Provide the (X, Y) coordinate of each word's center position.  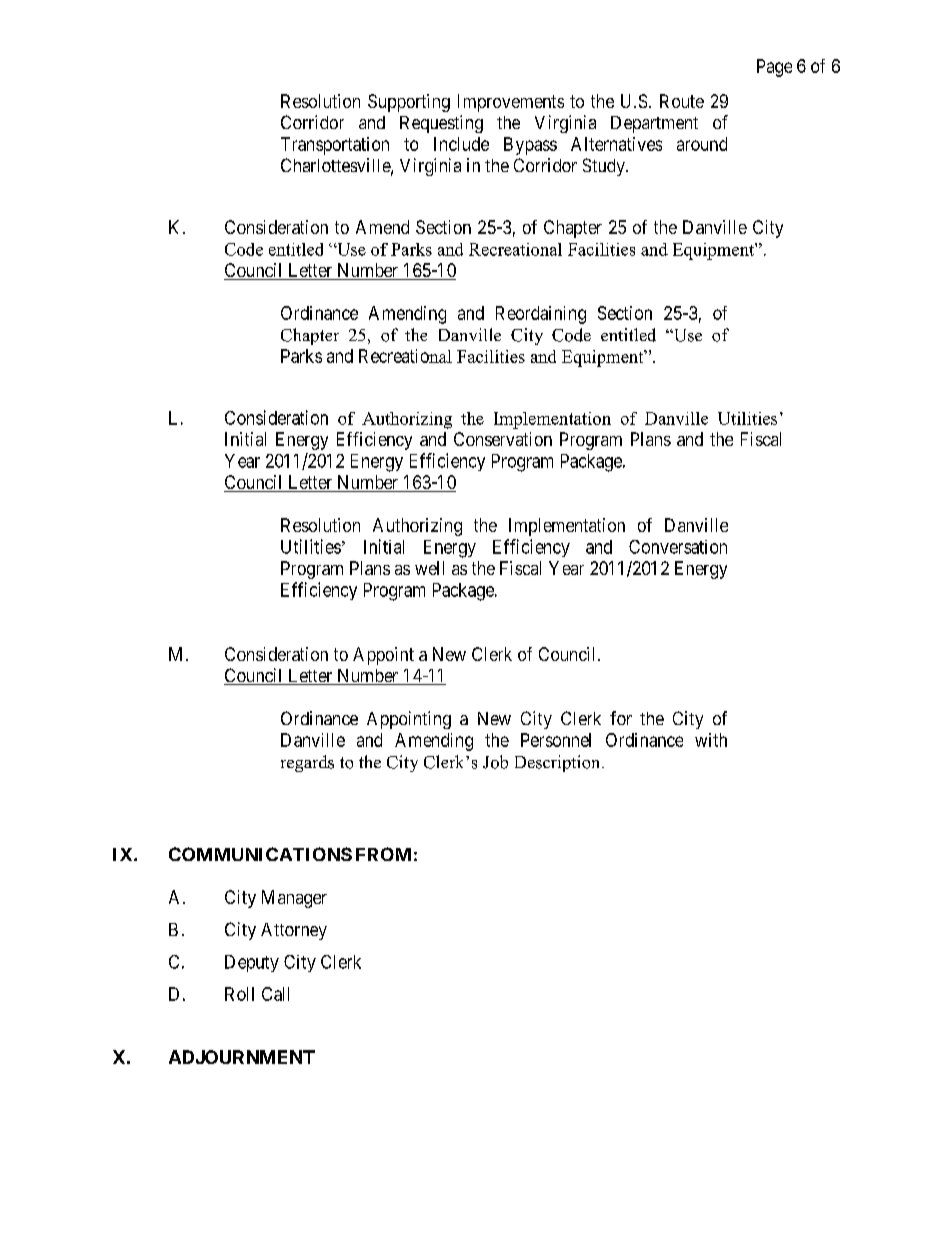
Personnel (556, 740)
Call (275, 994)
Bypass (530, 146)
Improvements (511, 103)
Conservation (503, 439)
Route (682, 101)
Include (461, 144)
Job (495, 762)
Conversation (678, 547)
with (711, 740)
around (702, 144)
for (621, 718)
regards (307, 763)
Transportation (335, 146)
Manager (294, 899)
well (429, 568)
